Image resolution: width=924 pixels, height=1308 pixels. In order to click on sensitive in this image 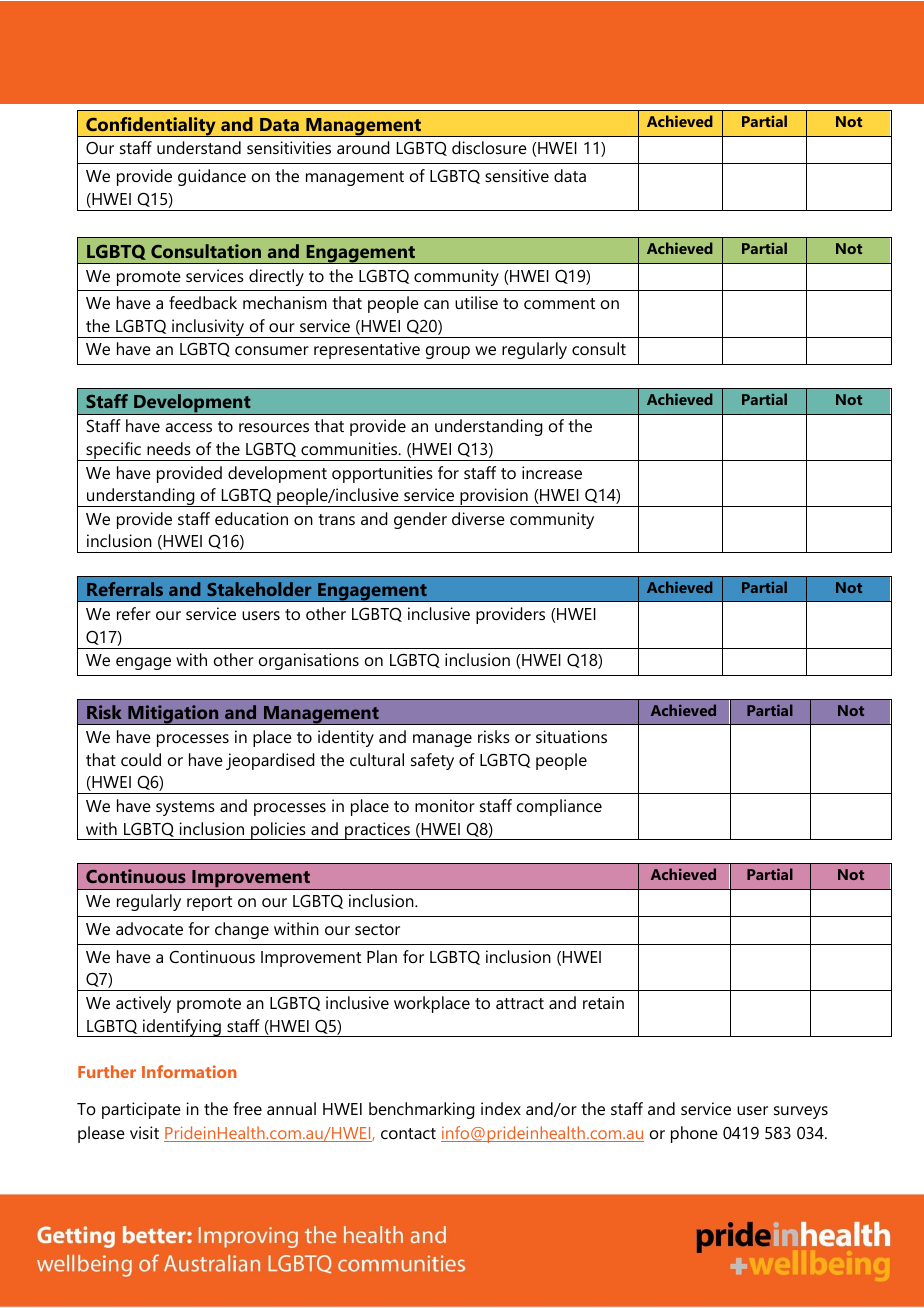, I will do `click(517, 175)`.
